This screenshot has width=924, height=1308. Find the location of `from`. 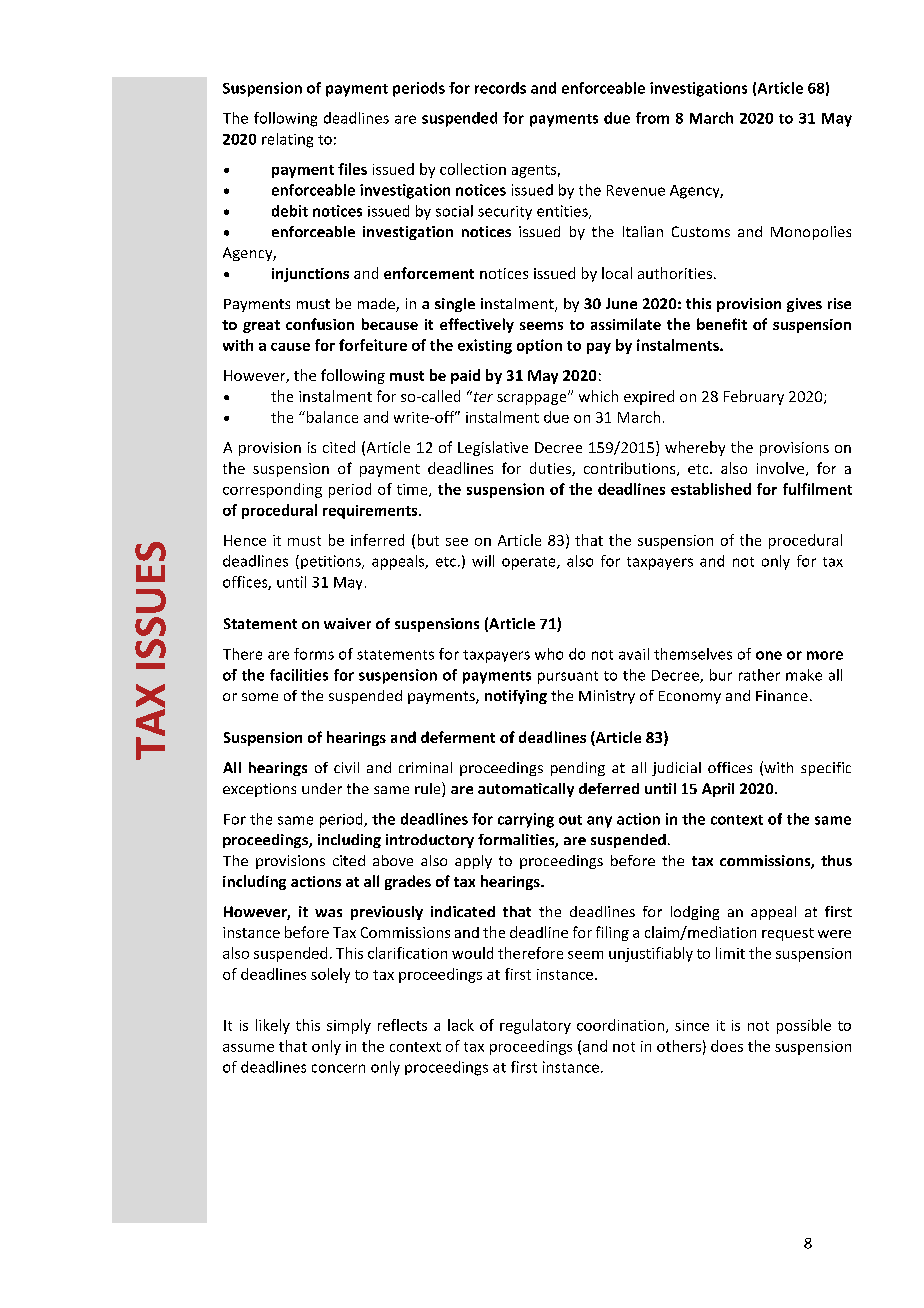

from is located at coordinates (652, 118).
